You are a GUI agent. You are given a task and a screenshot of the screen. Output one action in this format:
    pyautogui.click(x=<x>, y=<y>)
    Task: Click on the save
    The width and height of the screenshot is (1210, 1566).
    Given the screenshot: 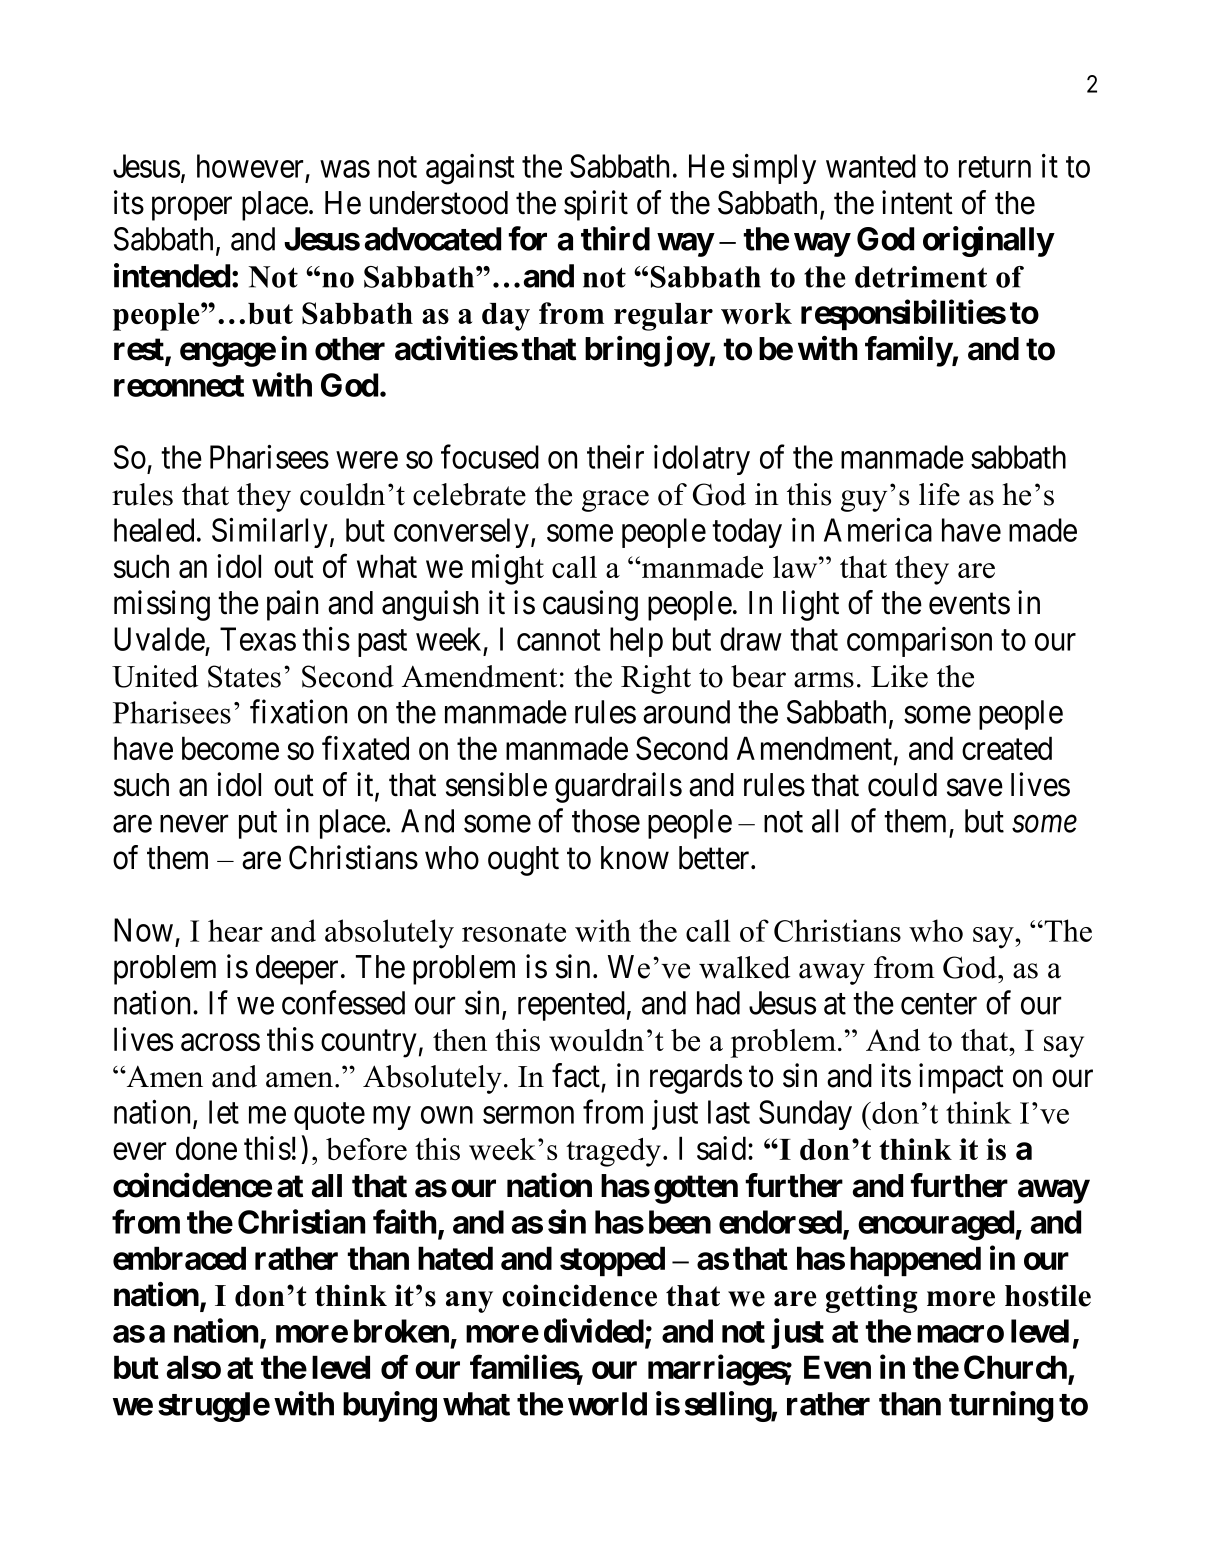 What is the action you would take?
    pyautogui.click(x=975, y=788)
